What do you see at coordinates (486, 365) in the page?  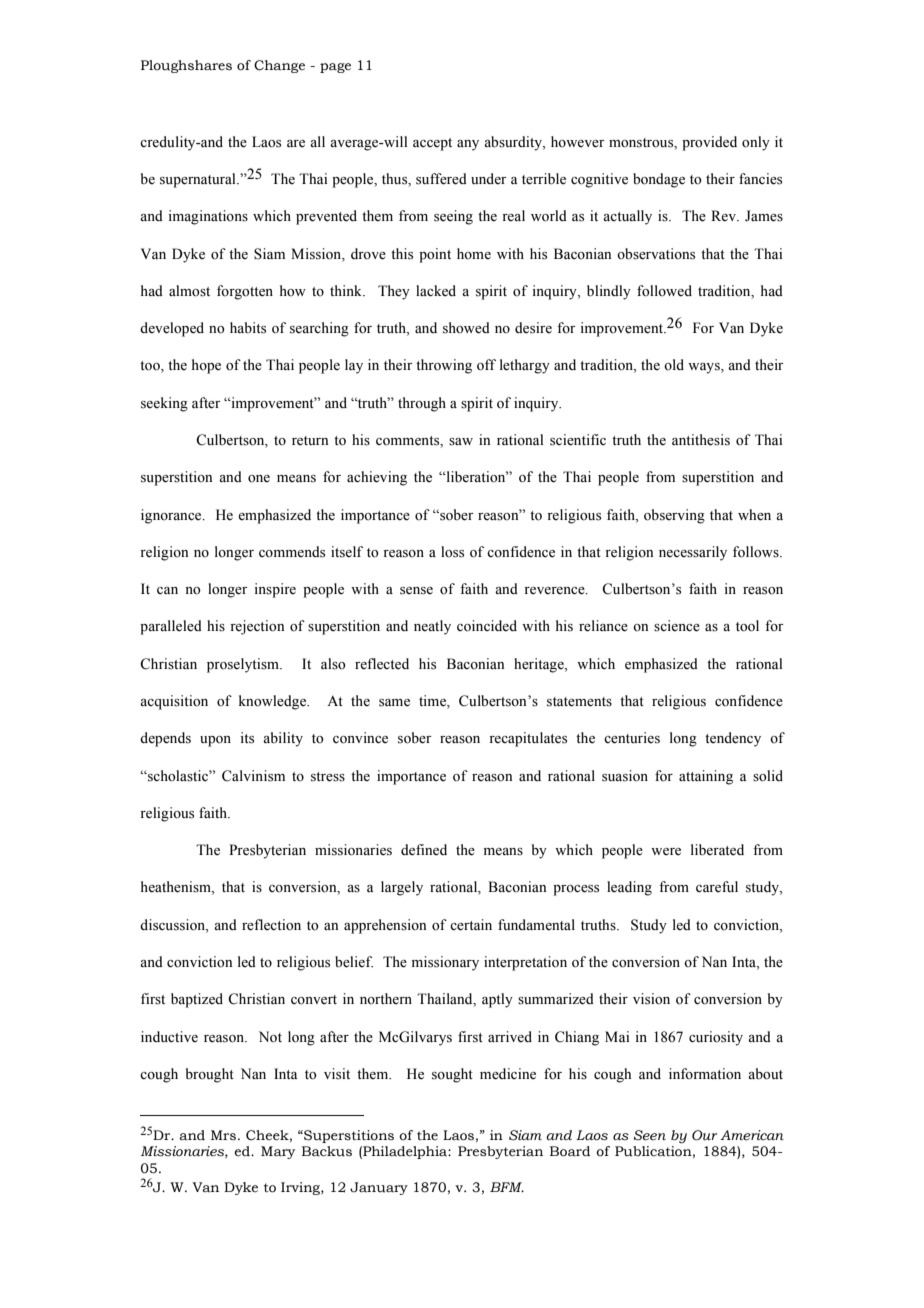 I see `off` at bounding box center [486, 365].
